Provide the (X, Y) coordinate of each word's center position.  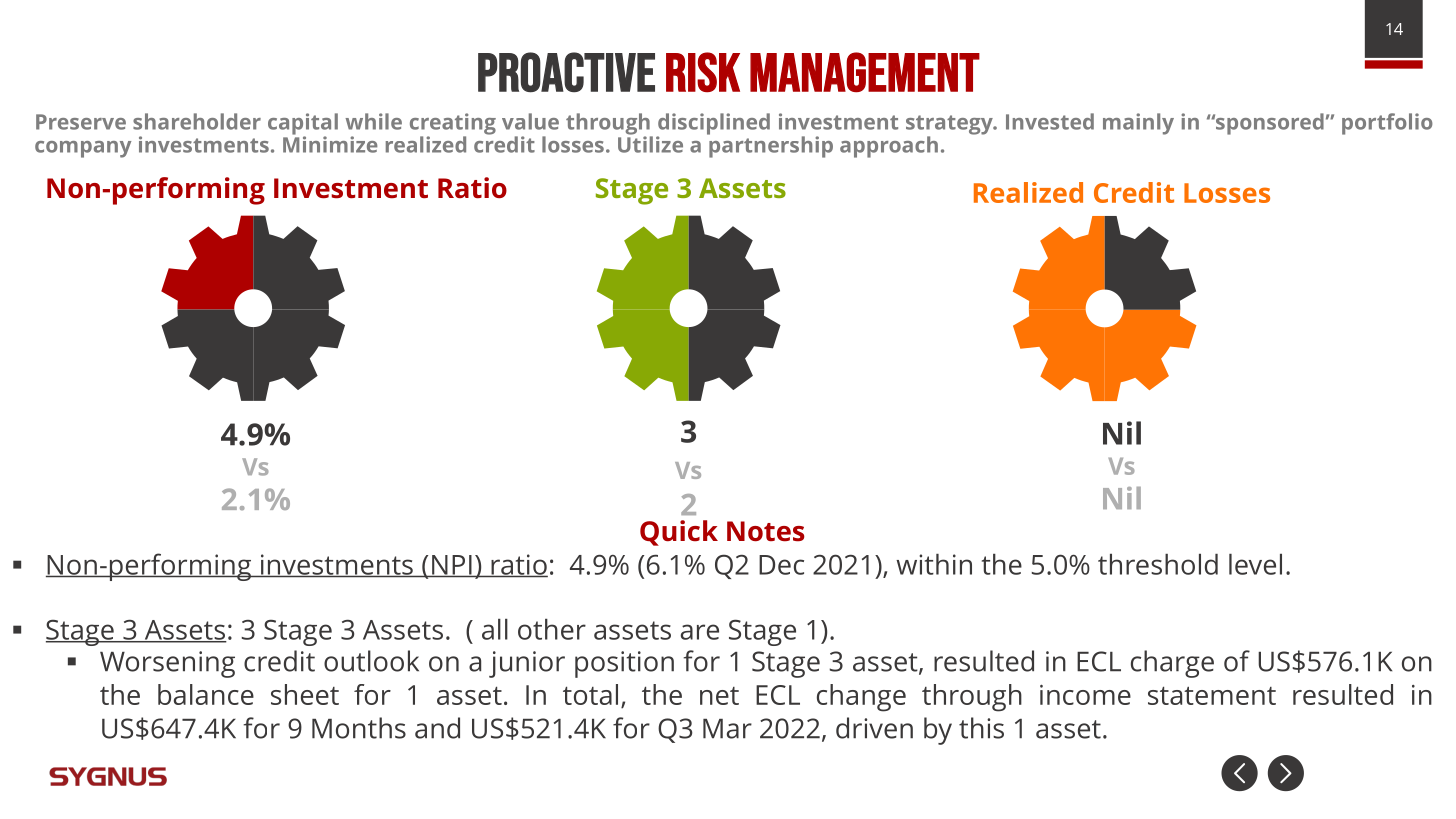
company (83, 149)
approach (889, 147)
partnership (770, 146)
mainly (1138, 124)
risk (703, 72)
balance (206, 694)
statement (1212, 695)
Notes (766, 531)
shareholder (197, 121)
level (1255, 564)
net (719, 696)
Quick (679, 533)
